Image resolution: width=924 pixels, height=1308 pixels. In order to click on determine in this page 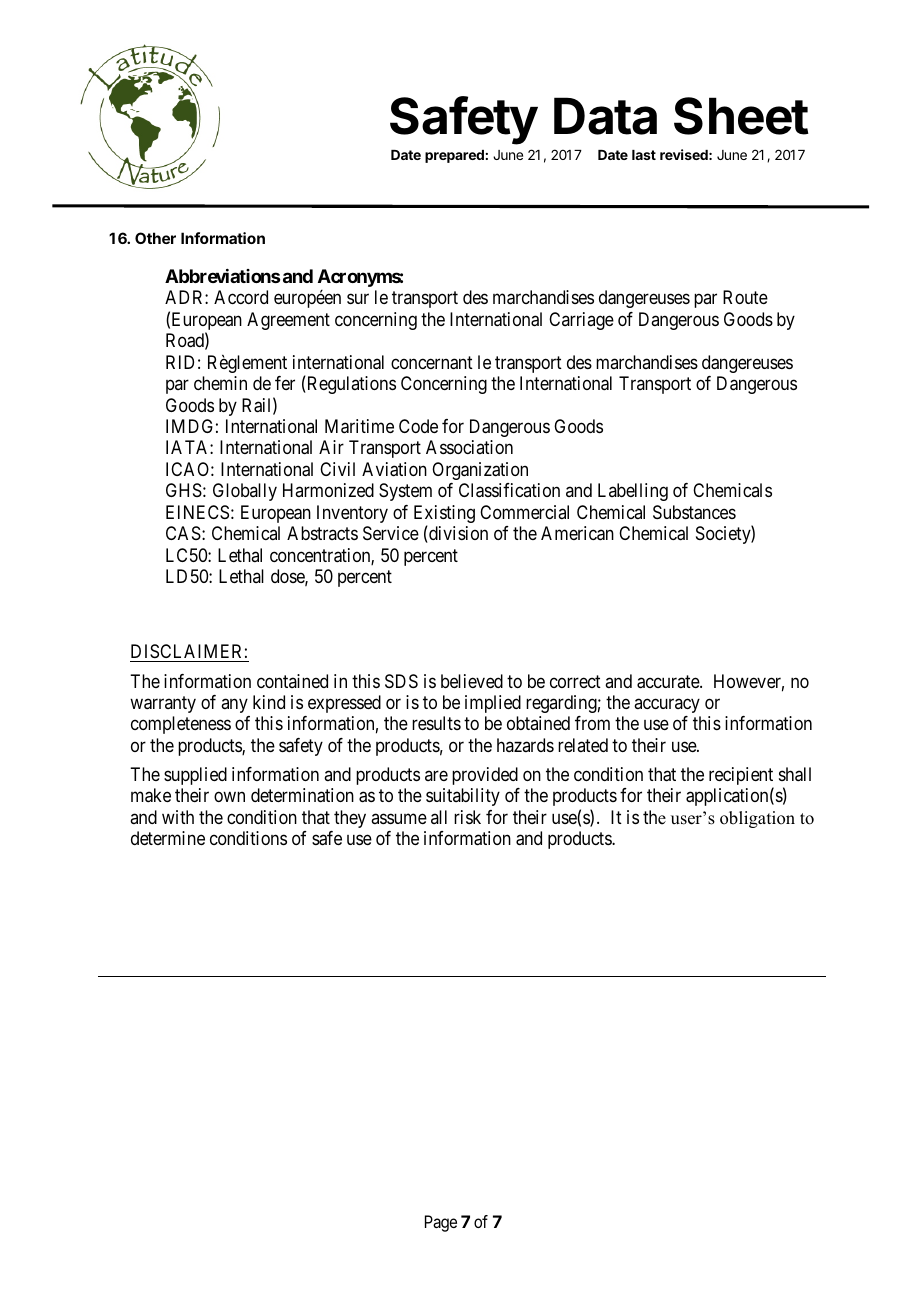, I will do `click(168, 838)`.
